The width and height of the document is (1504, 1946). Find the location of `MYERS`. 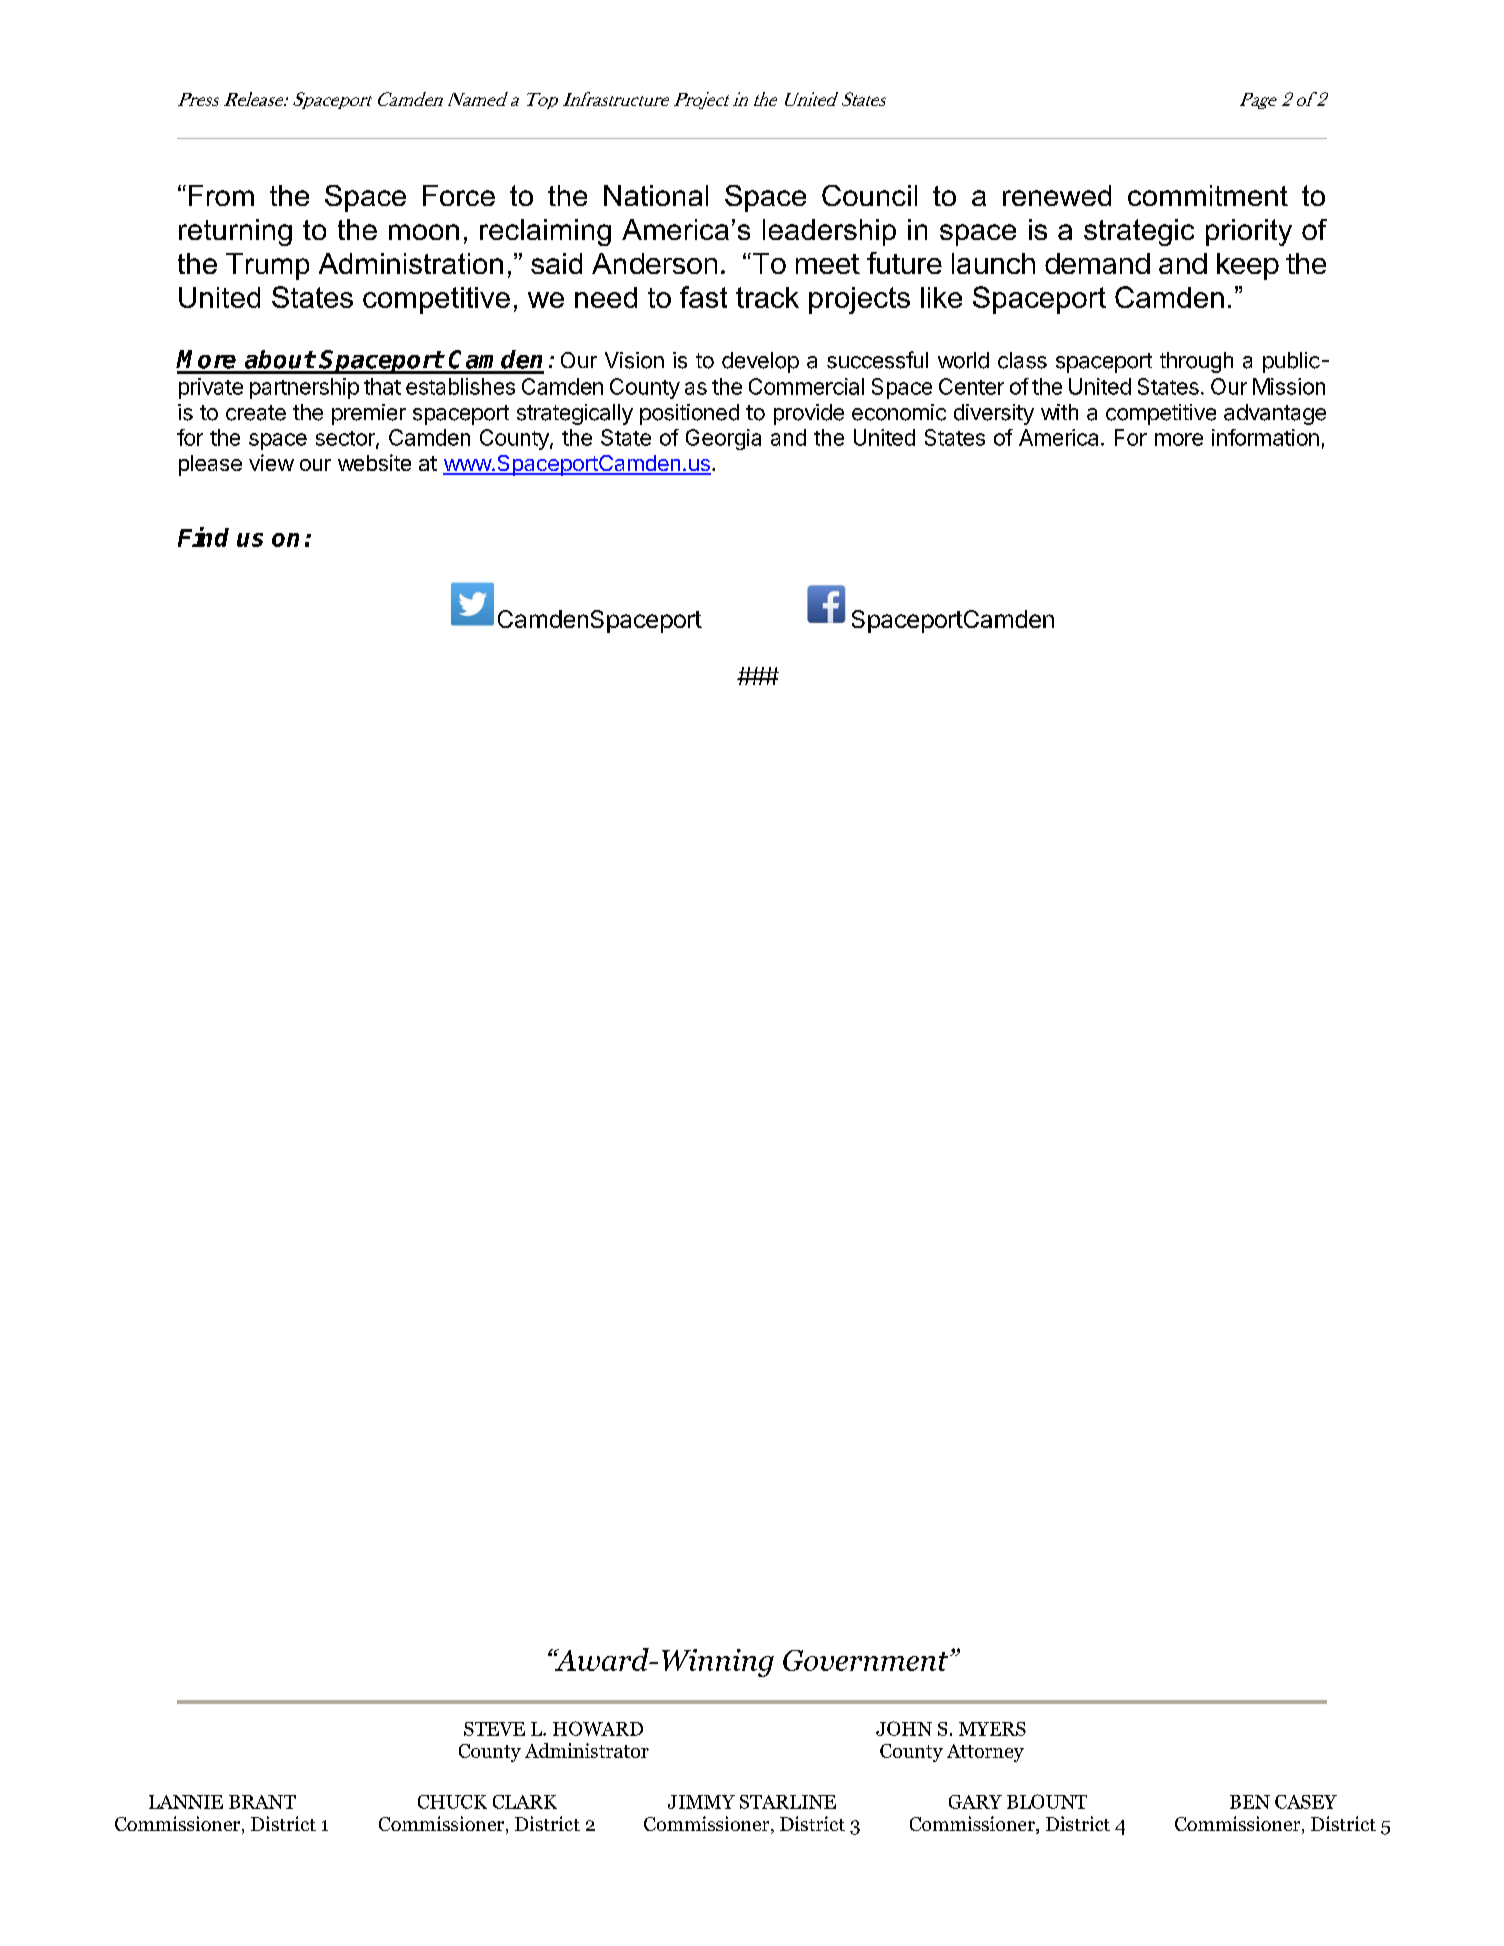

MYERS is located at coordinates (992, 1729).
